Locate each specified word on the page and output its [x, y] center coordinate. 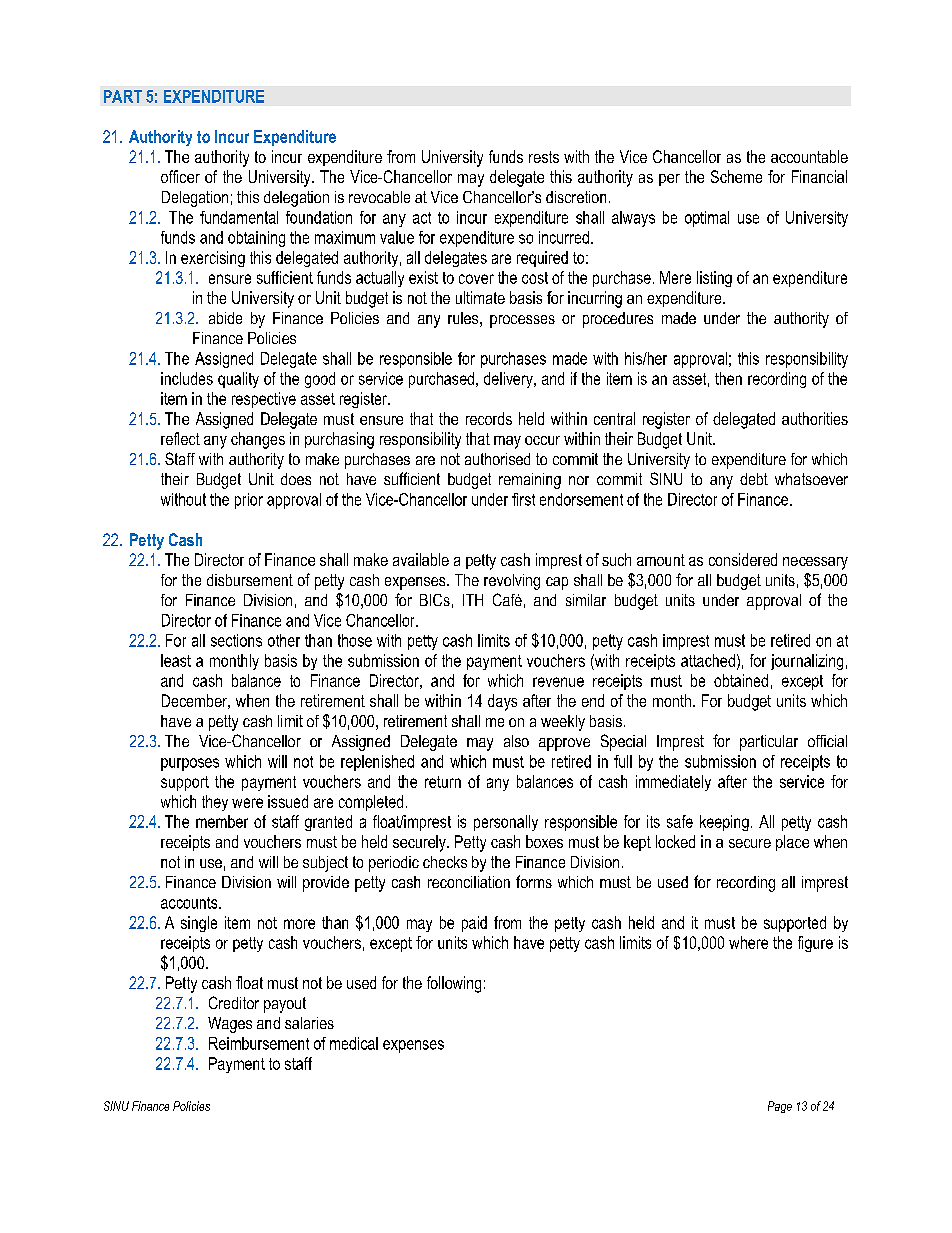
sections [236, 640]
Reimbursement [259, 1043]
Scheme [736, 176]
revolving [512, 582]
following [454, 984]
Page [780, 1107]
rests [544, 157]
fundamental [239, 217]
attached [708, 660]
